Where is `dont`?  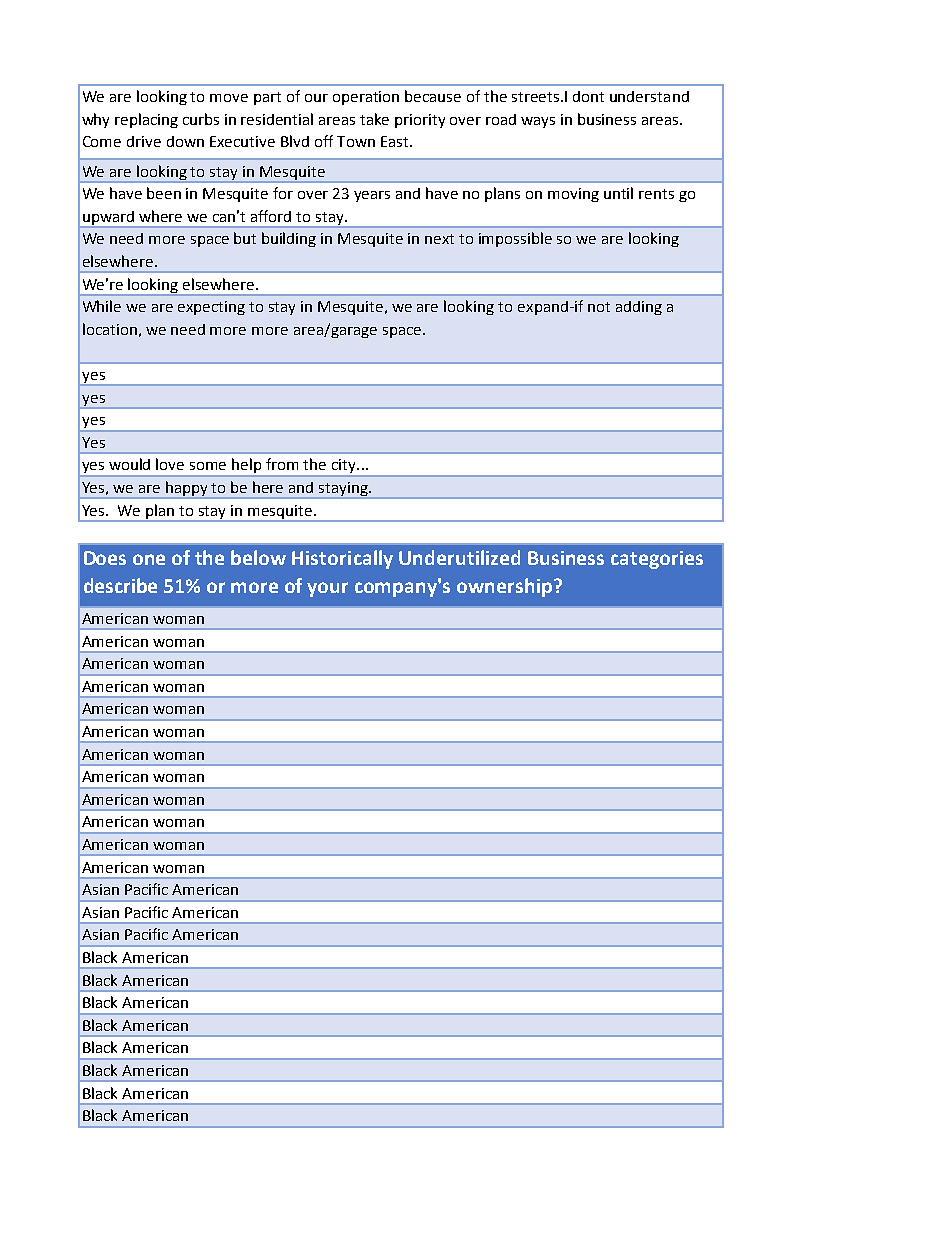 dont is located at coordinates (588, 96).
